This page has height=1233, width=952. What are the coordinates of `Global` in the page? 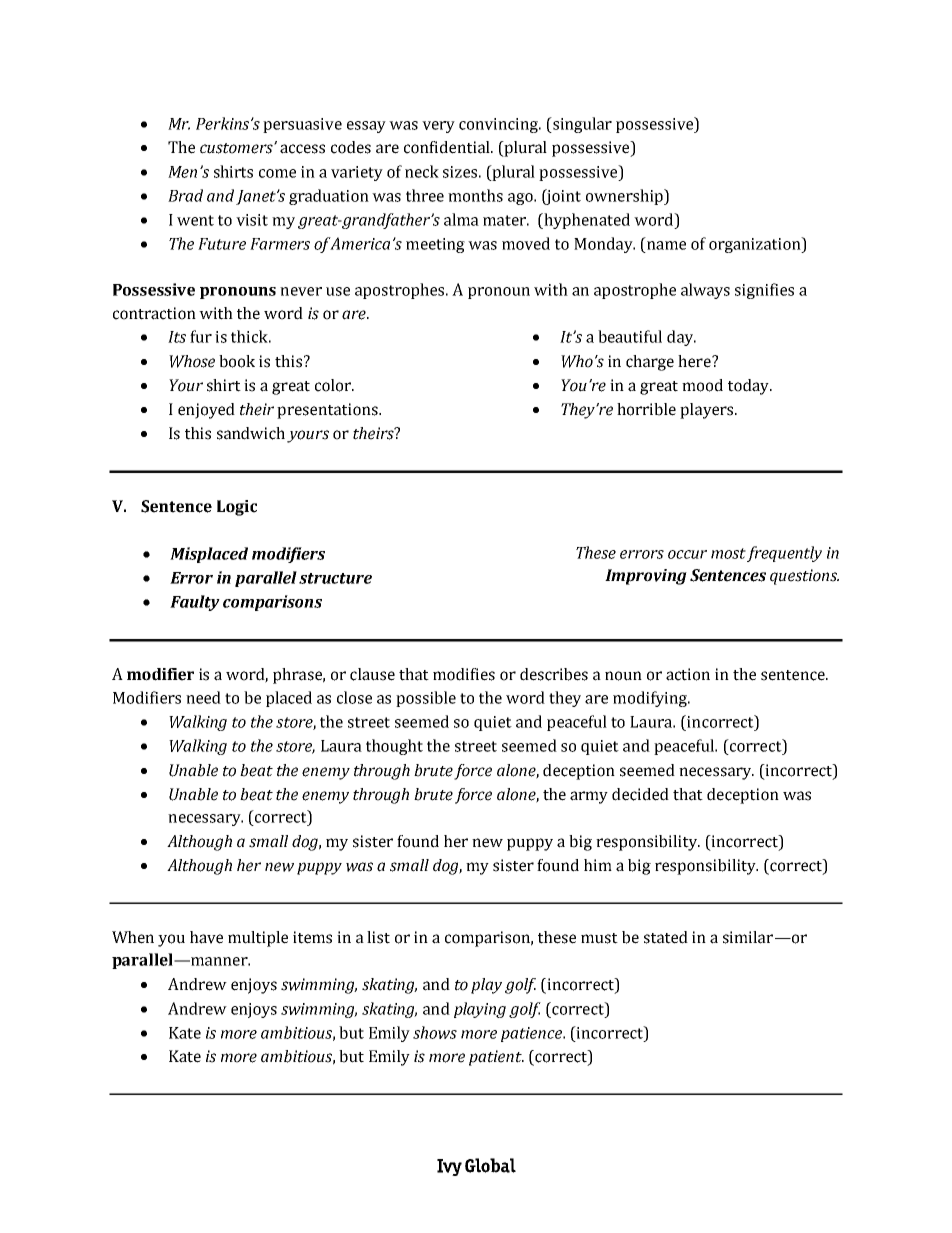 It's located at (490, 1165).
